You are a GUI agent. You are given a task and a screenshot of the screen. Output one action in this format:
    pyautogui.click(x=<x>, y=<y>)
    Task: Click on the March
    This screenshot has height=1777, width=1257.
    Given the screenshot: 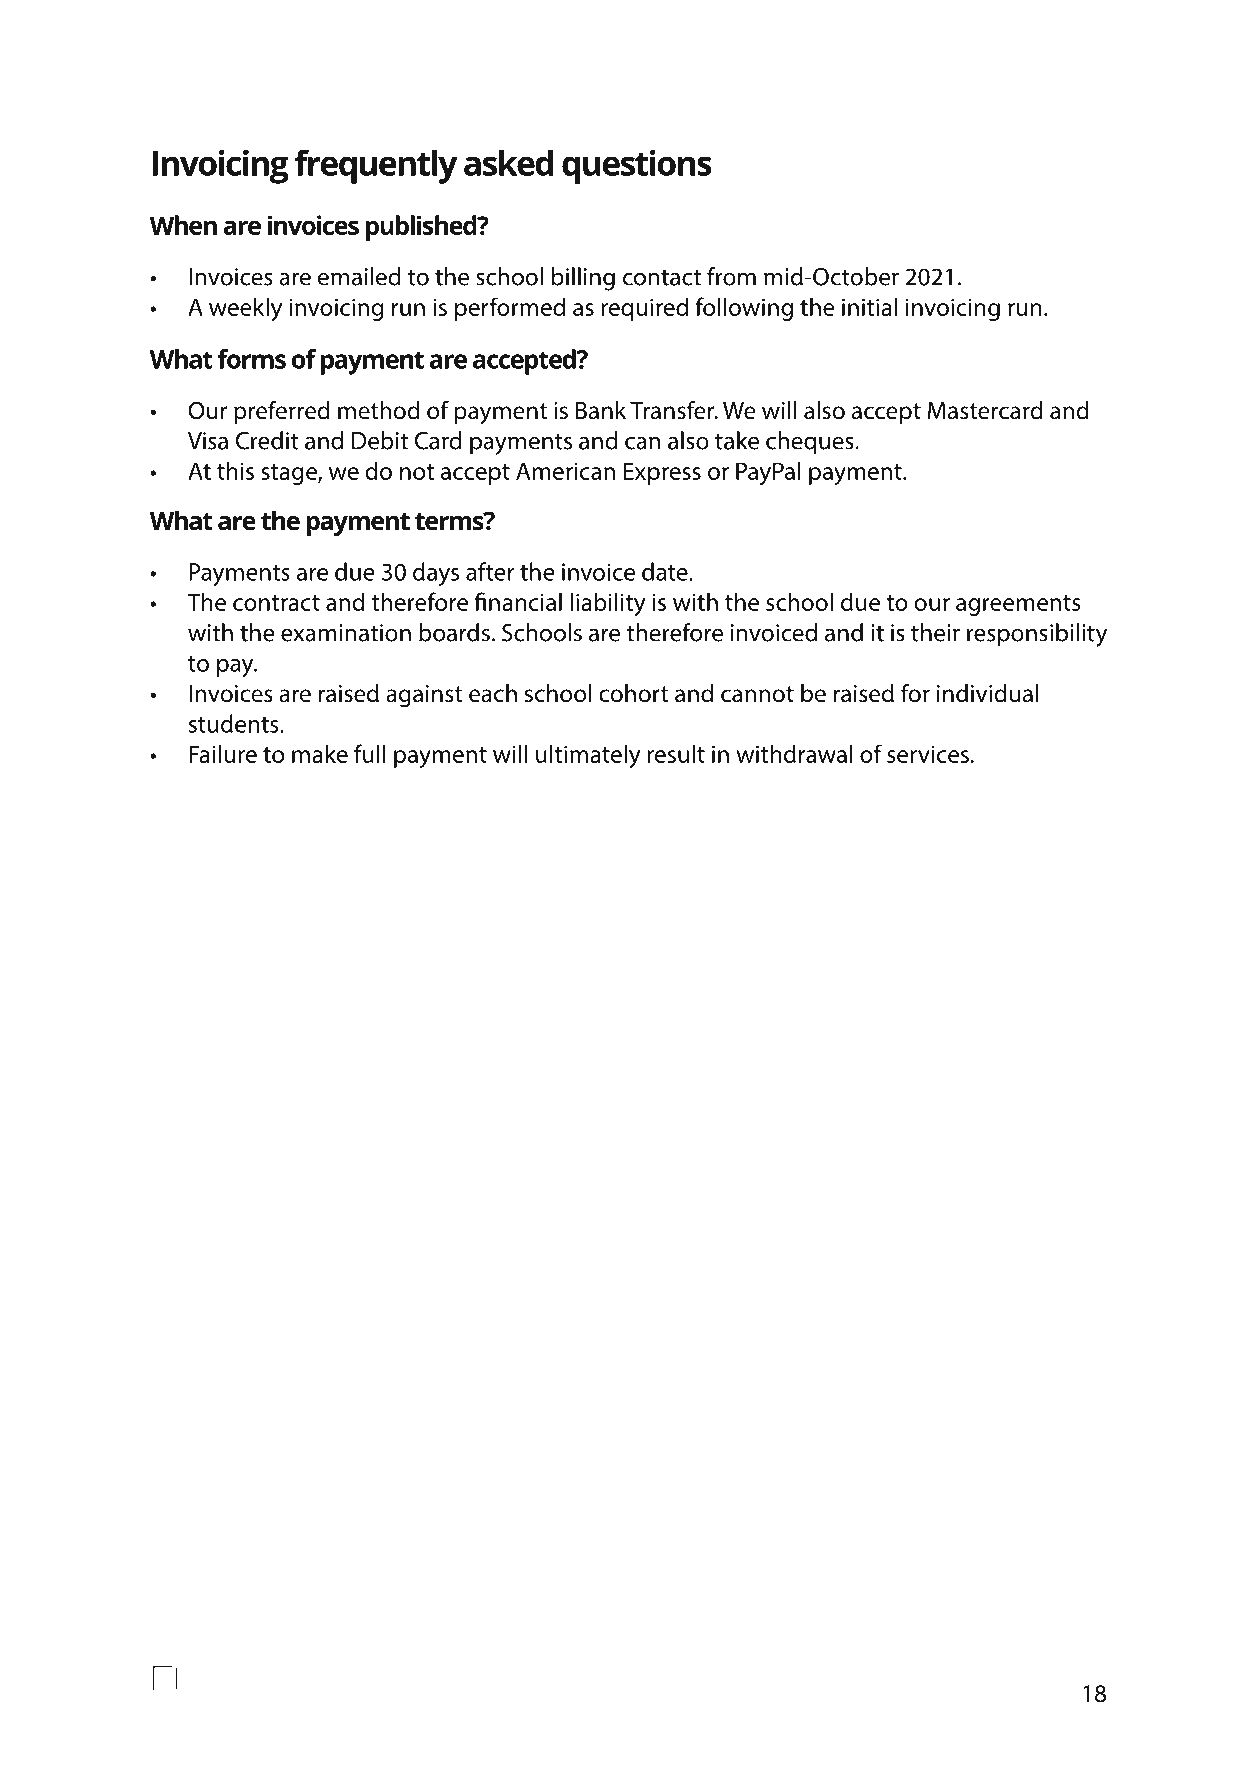 What is the action you would take?
    pyautogui.click(x=572, y=1635)
